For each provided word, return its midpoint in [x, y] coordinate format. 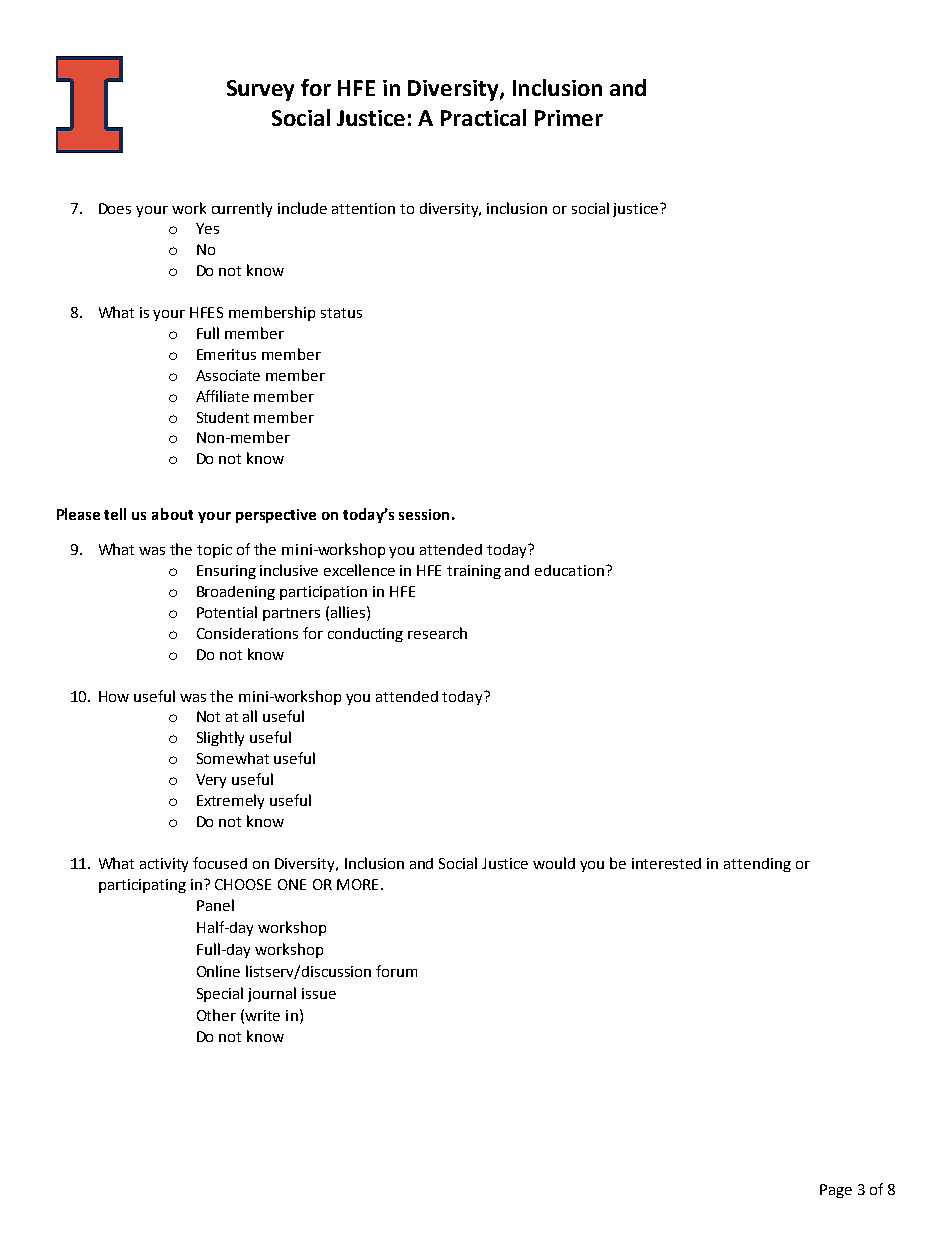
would [554, 863]
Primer [569, 118]
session [424, 514]
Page [836, 1191]
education [569, 570]
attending [757, 865]
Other [216, 1015]
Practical [483, 117]
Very [211, 781]
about [172, 514]
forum [396, 971]
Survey [260, 90]
